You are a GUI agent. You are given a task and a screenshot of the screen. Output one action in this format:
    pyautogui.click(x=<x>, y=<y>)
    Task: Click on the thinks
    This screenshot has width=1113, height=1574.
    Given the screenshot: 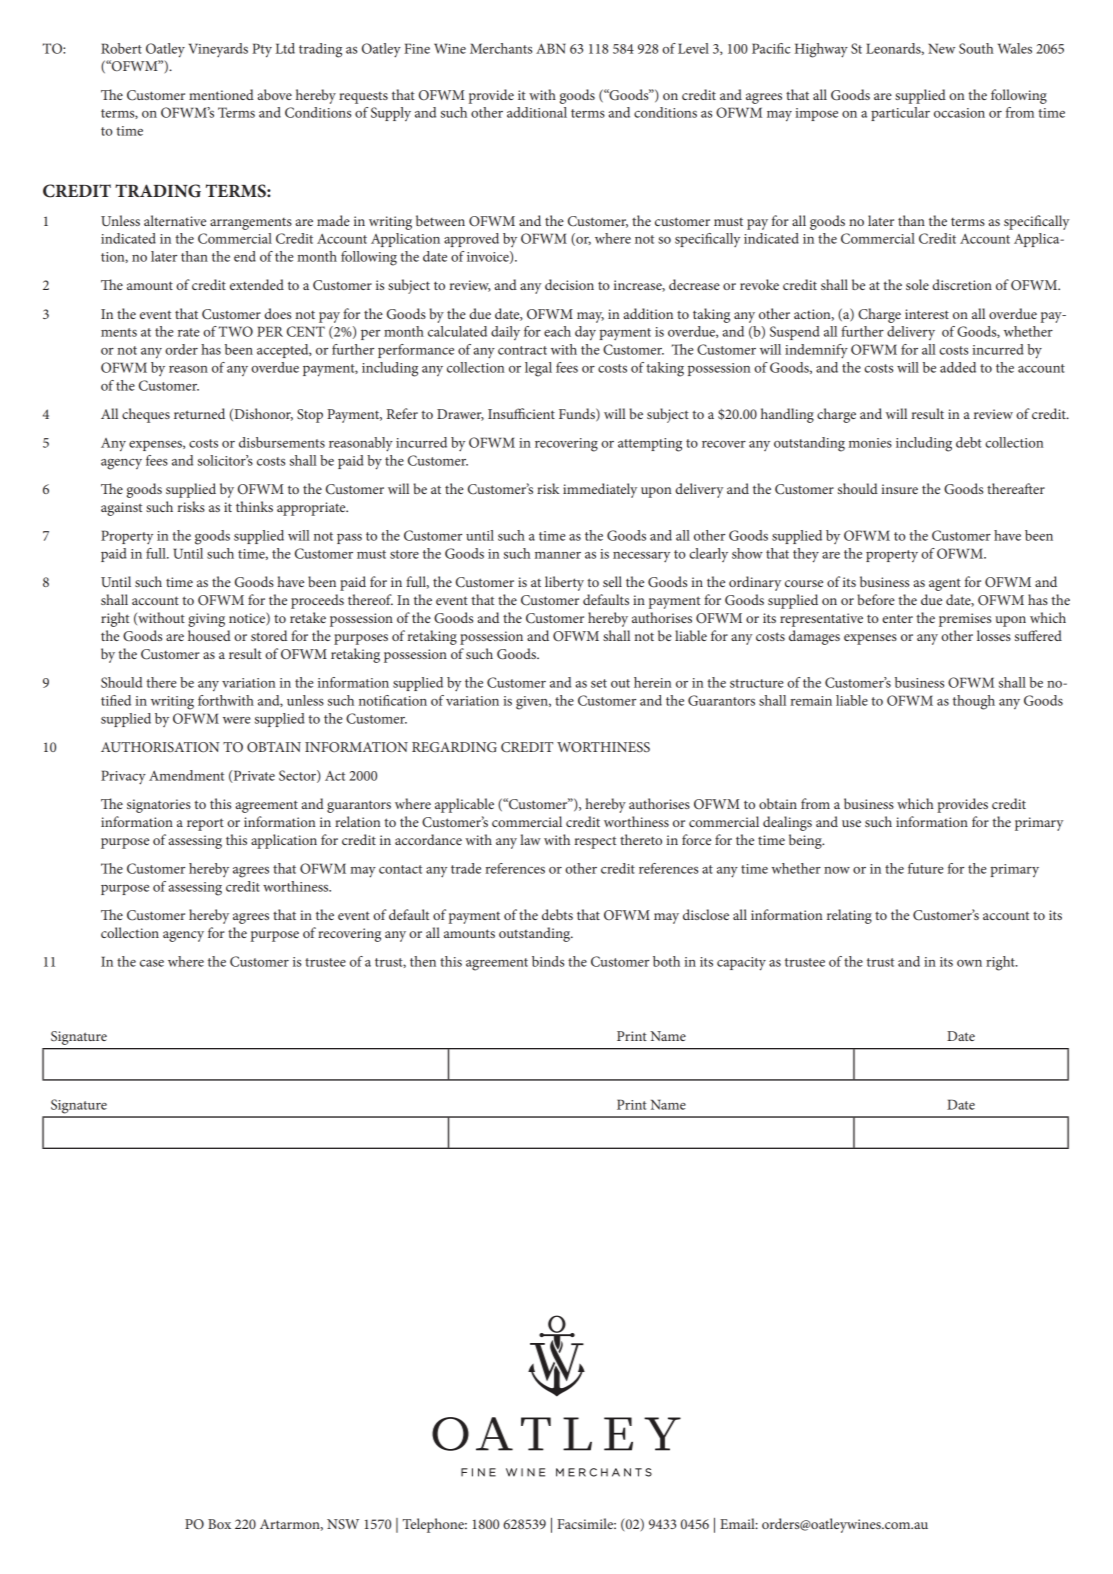 What is the action you would take?
    pyautogui.click(x=254, y=506)
